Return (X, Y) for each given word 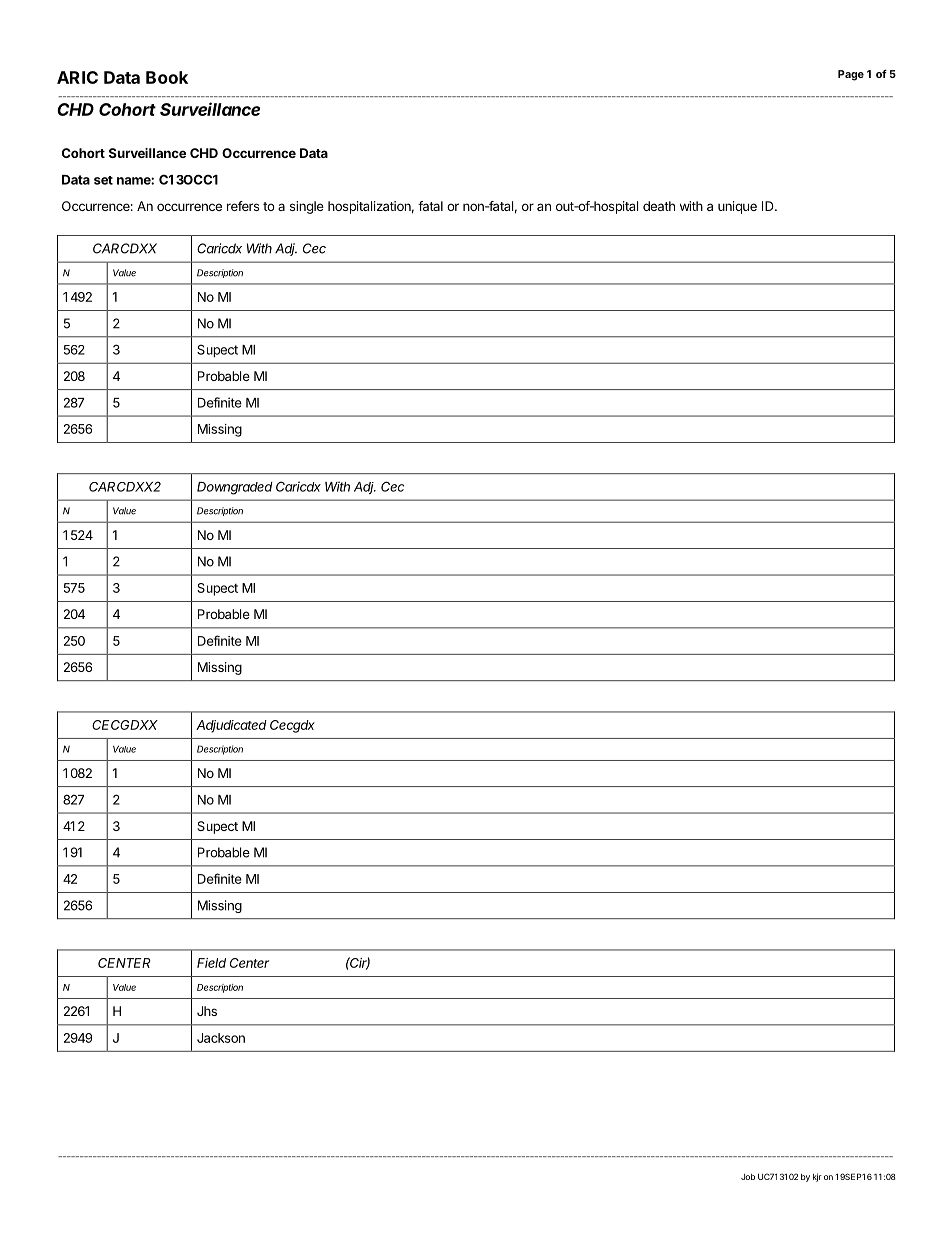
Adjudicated (231, 726)
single (307, 207)
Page (851, 75)
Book (167, 77)
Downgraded (235, 488)
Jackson (221, 1038)
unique (737, 207)
